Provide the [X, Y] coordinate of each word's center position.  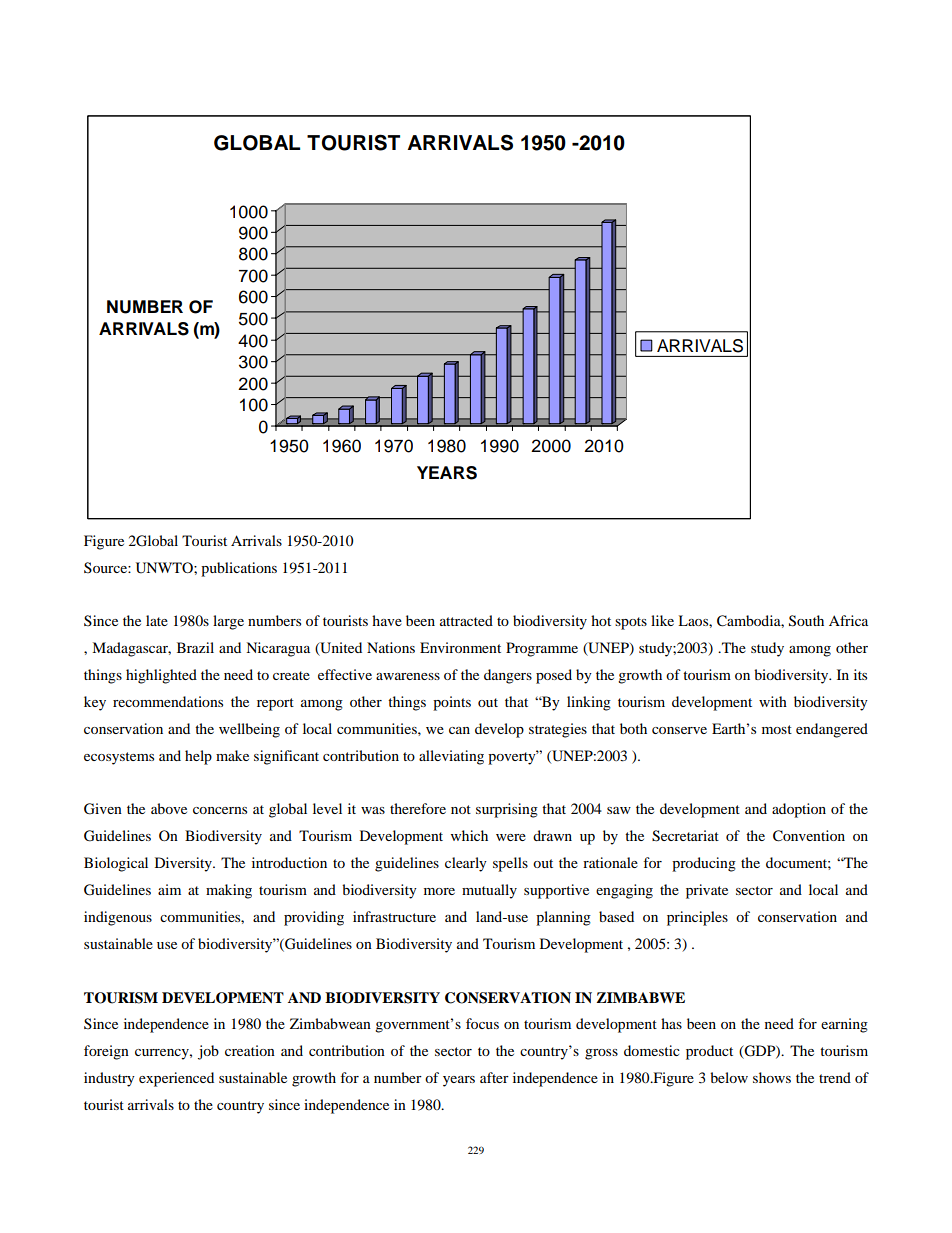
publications [239, 569]
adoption [799, 810]
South [806, 621]
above [169, 808]
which [469, 835]
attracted [466, 620]
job [208, 1052]
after [494, 1077]
